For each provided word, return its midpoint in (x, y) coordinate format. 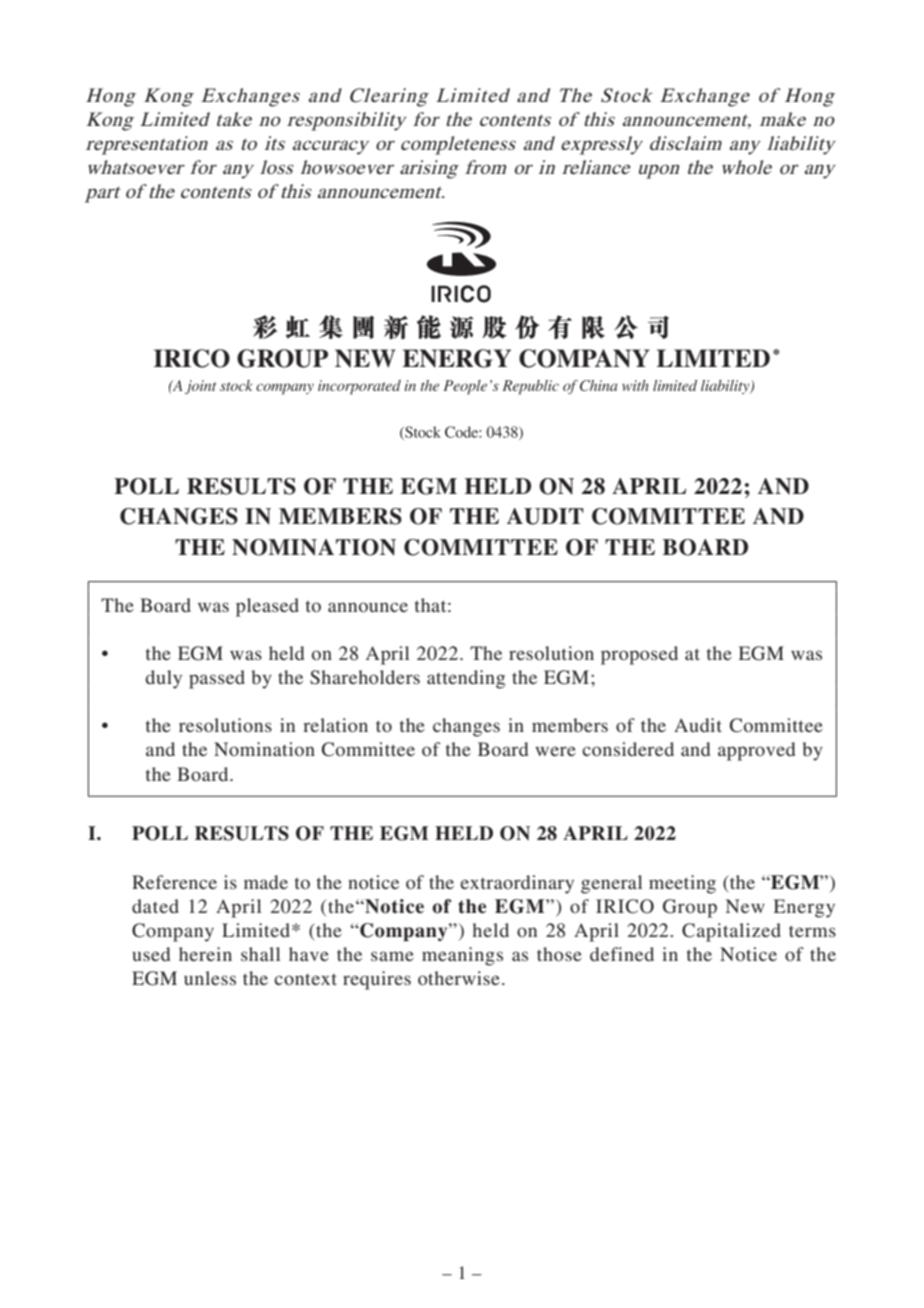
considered (628, 749)
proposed (639, 655)
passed (217, 679)
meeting (682, 884)
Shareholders (365, 677)
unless (210, 978)
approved (756, 751)
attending (466, 679)
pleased (267, 607)
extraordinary (517, 884)
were (555, 751)
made (266, 882)
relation (335, 725)
